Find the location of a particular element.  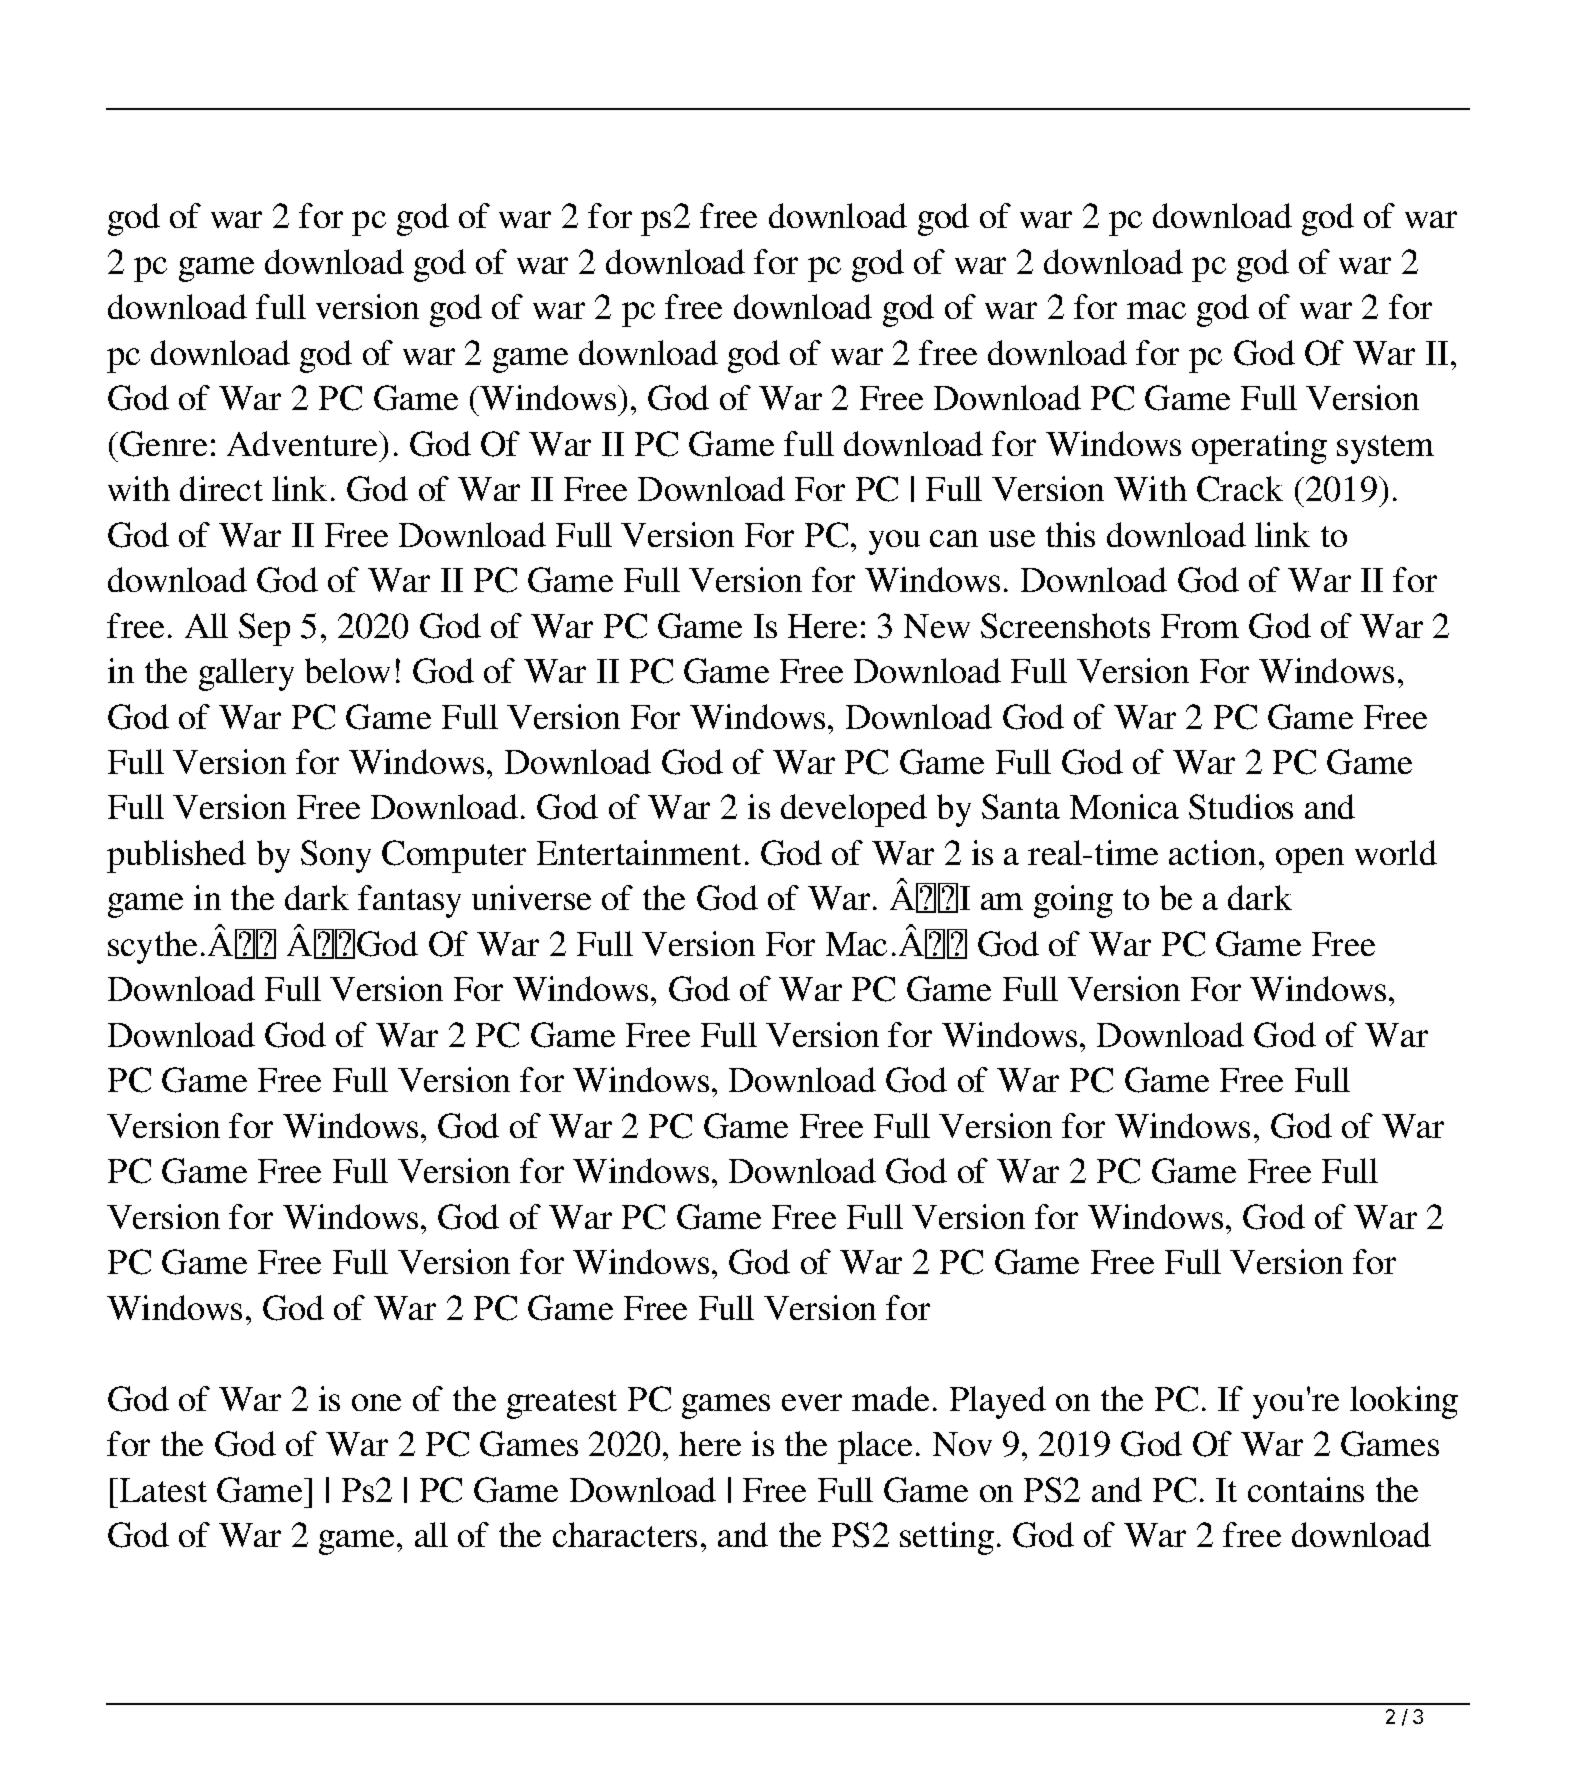

one is located at coordinates (376, 1402).
